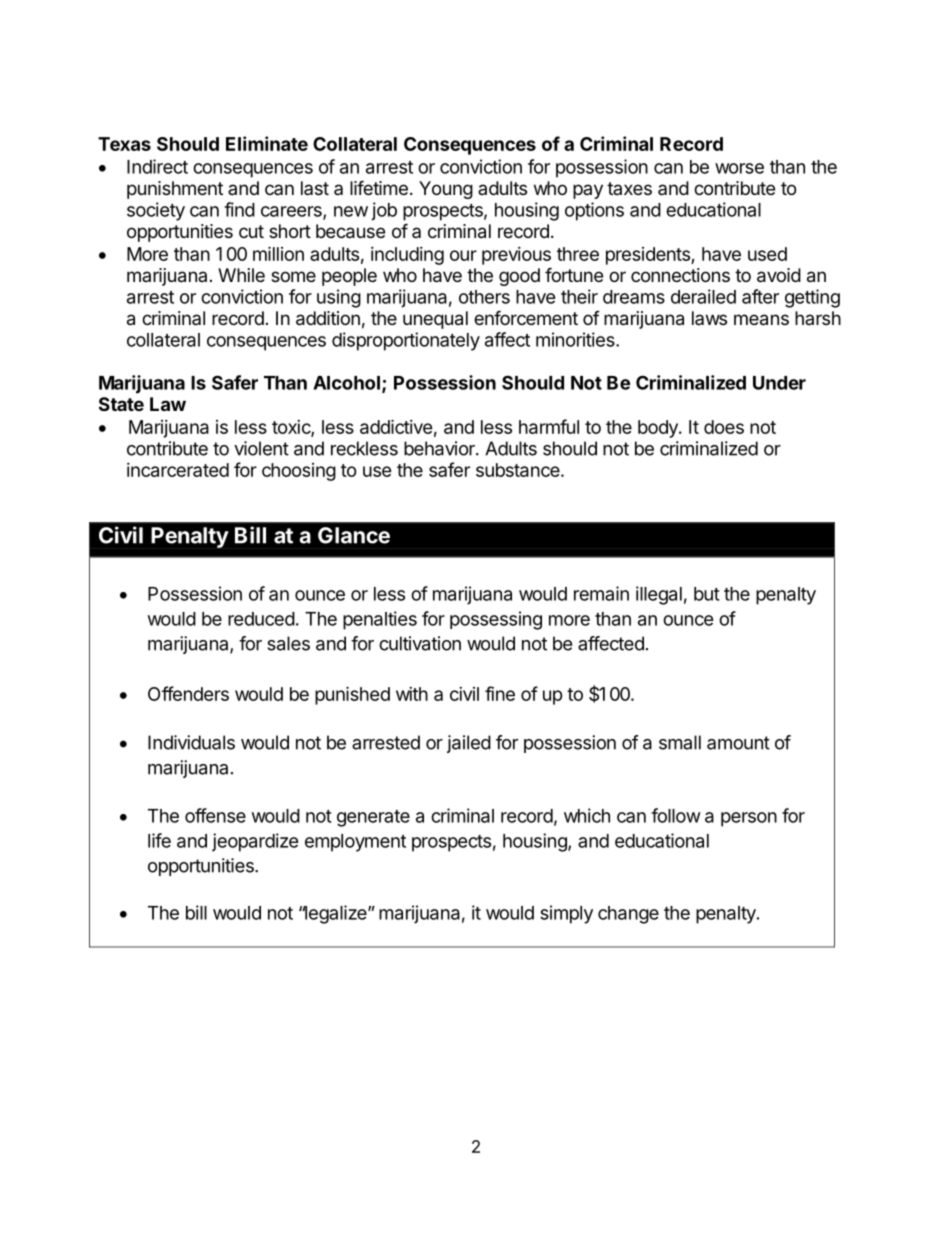 The image size is (952, 1233). What do you see at coordinates (255, 842) in the page?
I see `jeopardize` at bounding box center [255, 842].
